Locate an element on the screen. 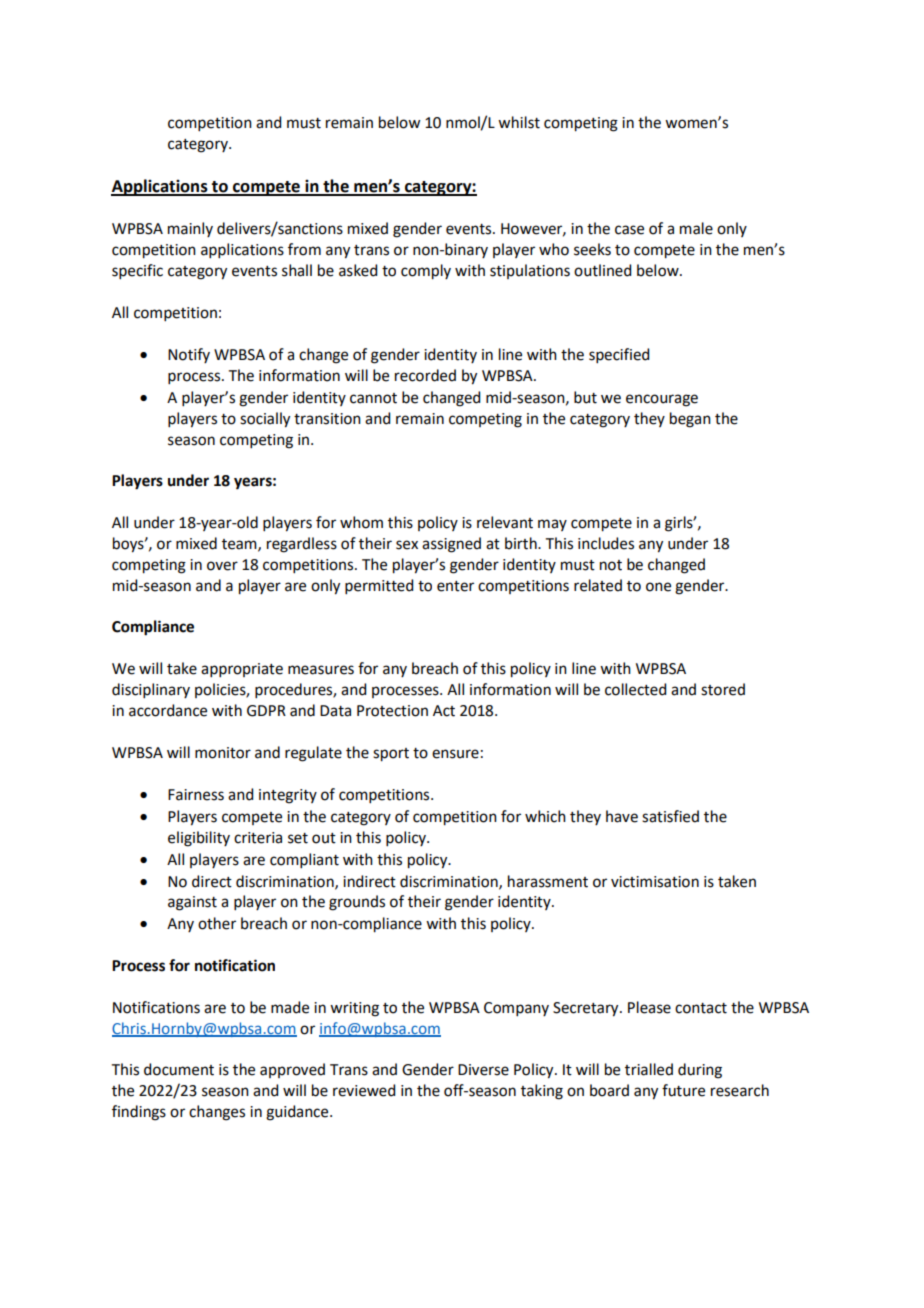  grounds is located at coordinates (357, 903).
